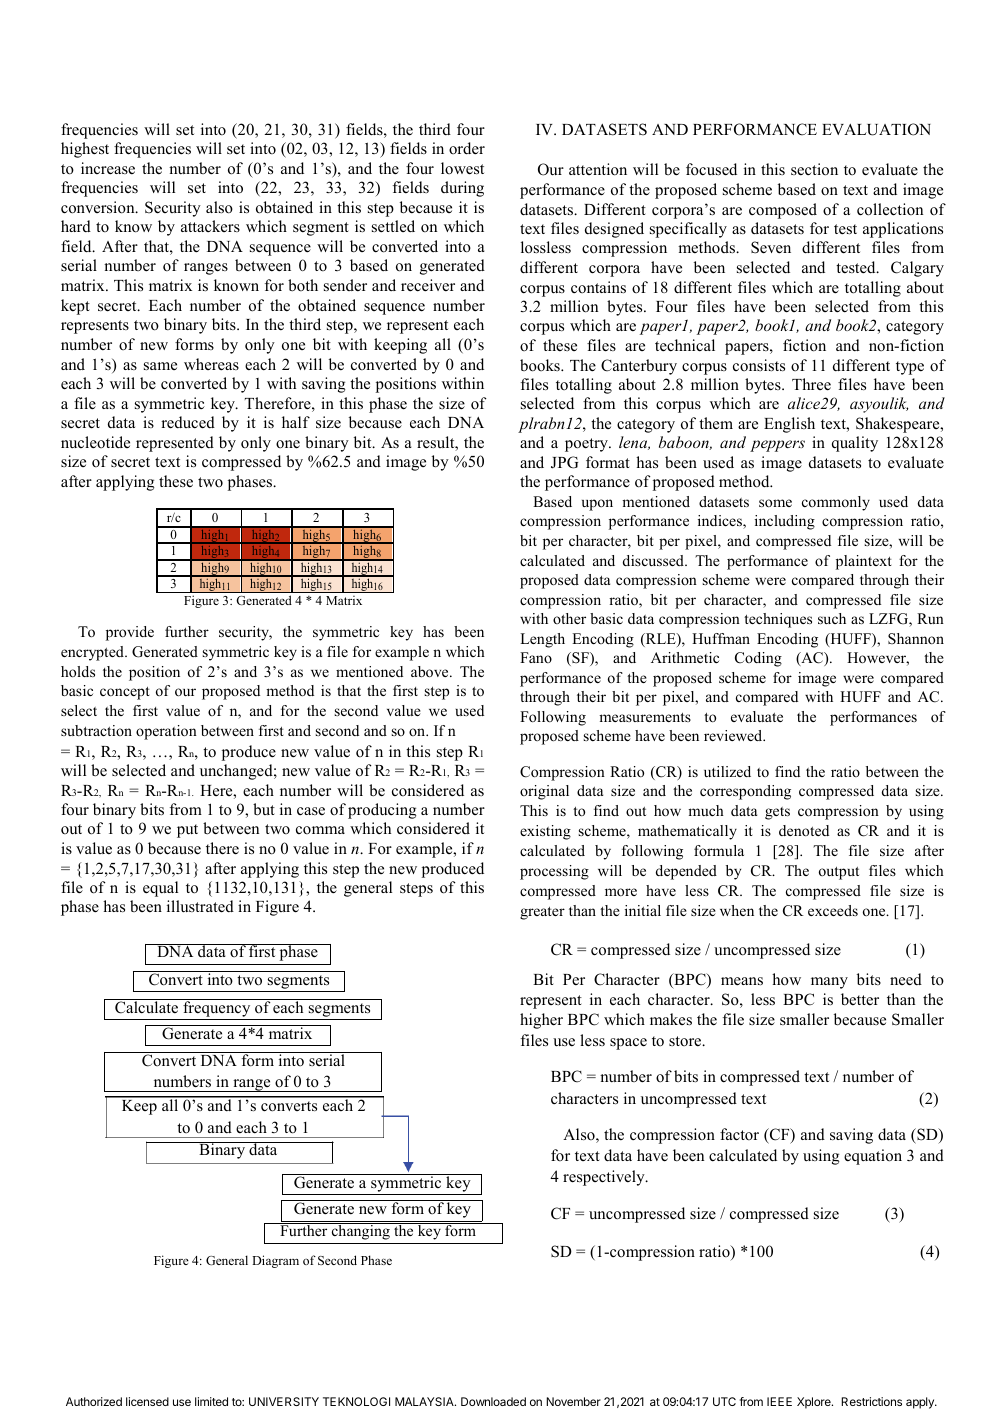 Image resolution: width=1005 pixels, height=1421 pixels. Describe the element at coordinates (814, 169) in the screenshot. I see `section` at that location.
